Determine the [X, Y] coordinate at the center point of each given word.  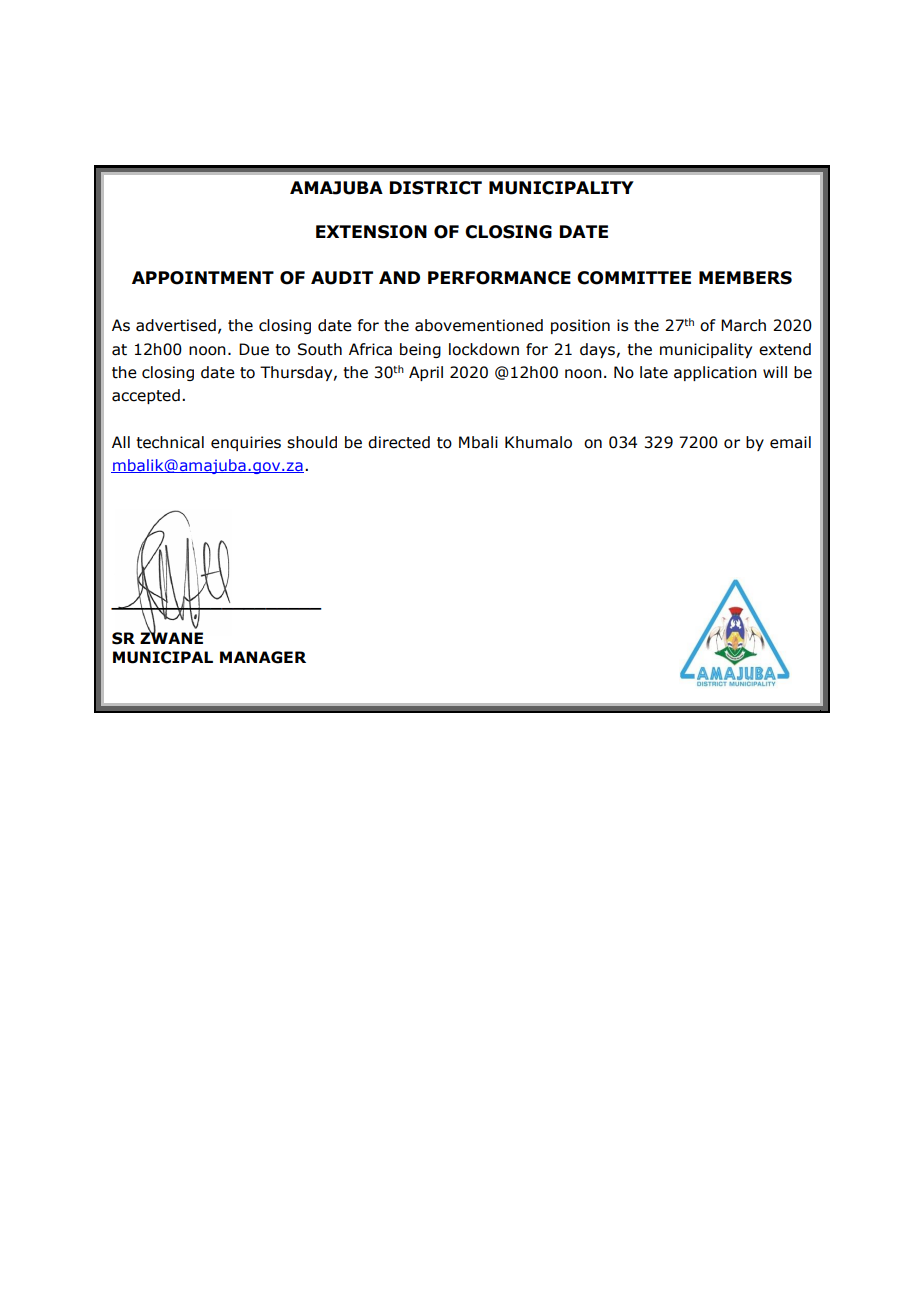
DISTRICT [436, 188]
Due [254, 349]
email [790, 442]
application [715, 373]
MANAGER [263, 657]
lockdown [484, 349]
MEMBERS [745, 278]
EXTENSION [371, 232]
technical [170, 442]
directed [399, 442]
